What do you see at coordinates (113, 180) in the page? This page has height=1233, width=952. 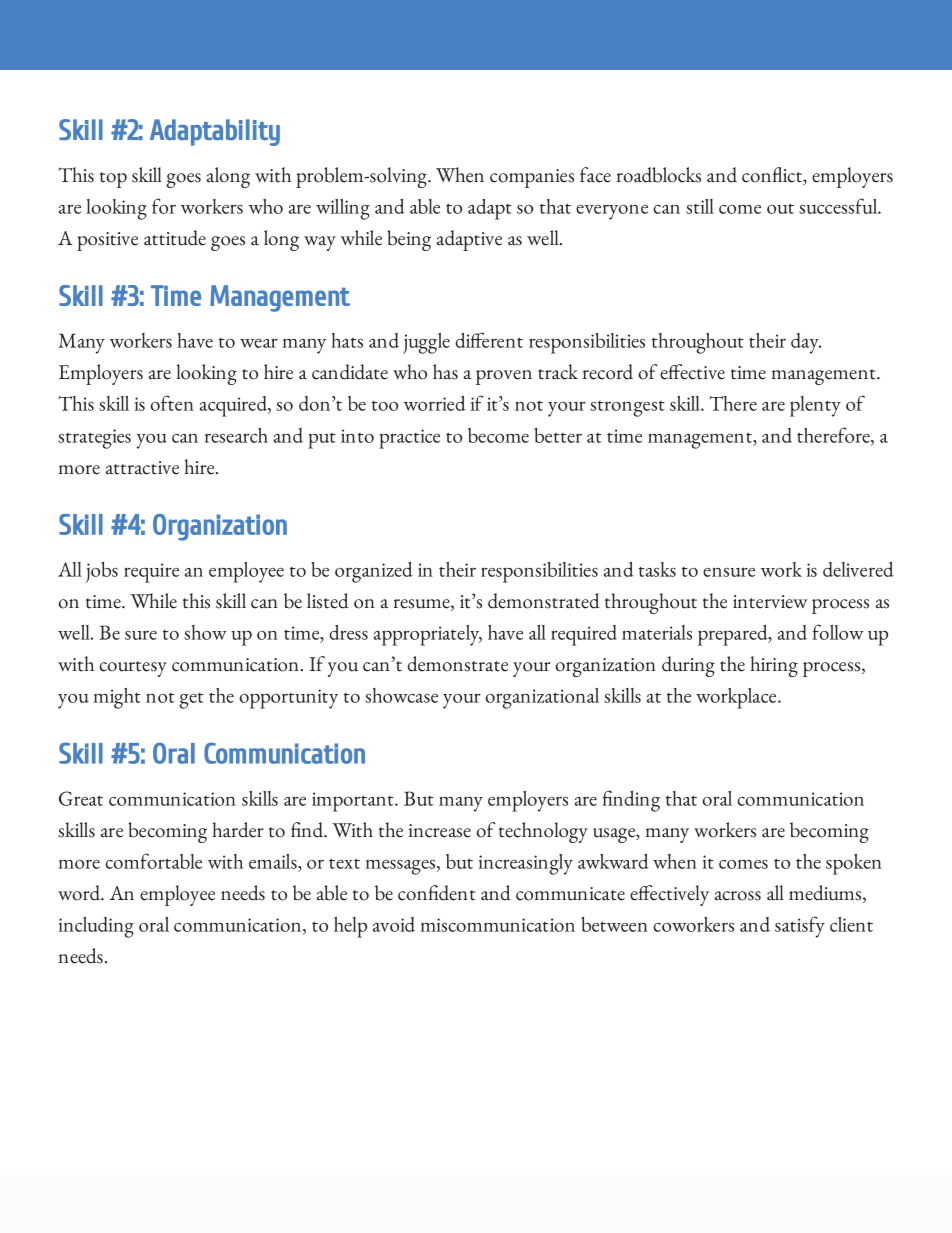 I see `top` at bounding box center [113, 180].
